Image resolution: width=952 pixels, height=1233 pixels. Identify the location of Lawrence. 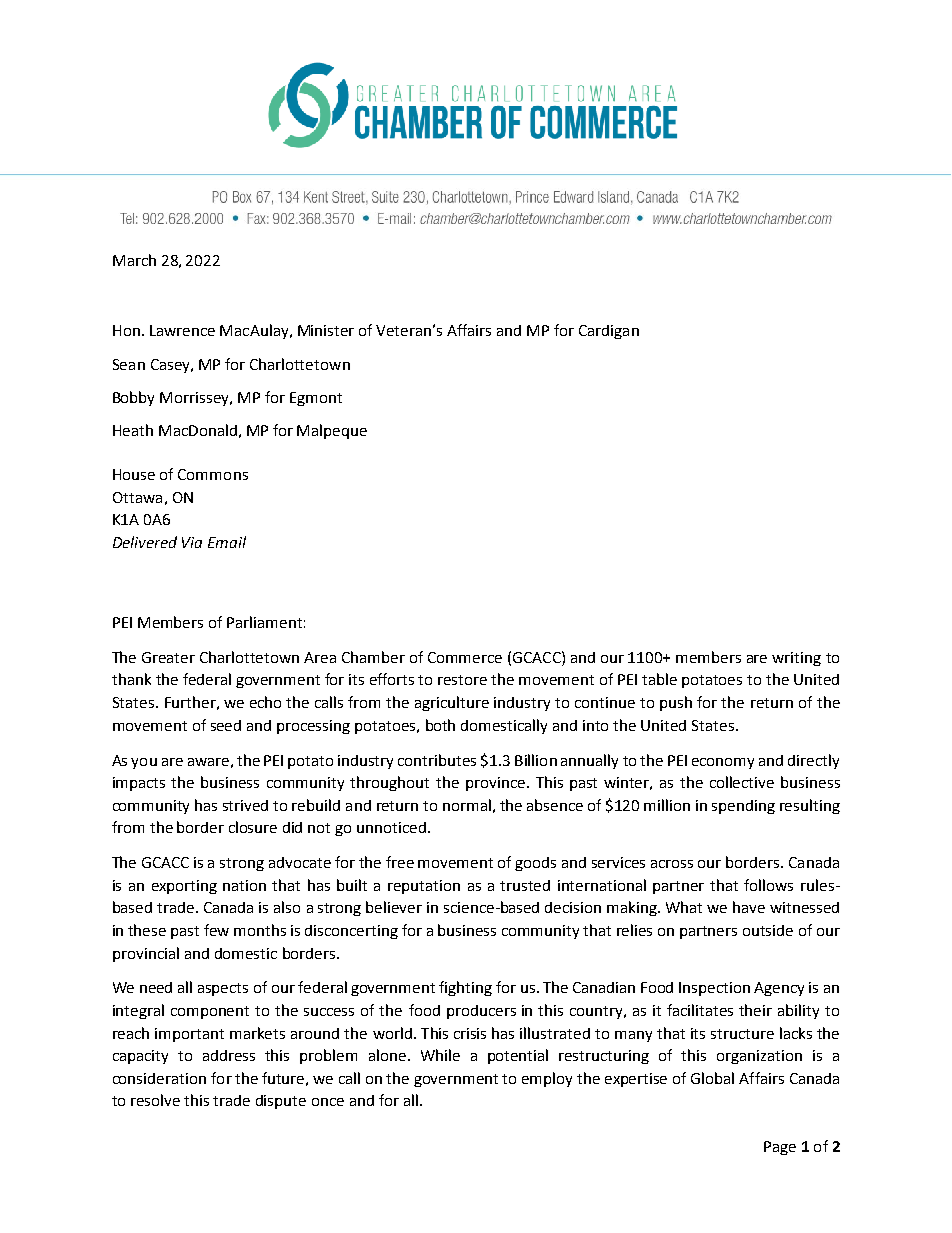
(182, 330).
